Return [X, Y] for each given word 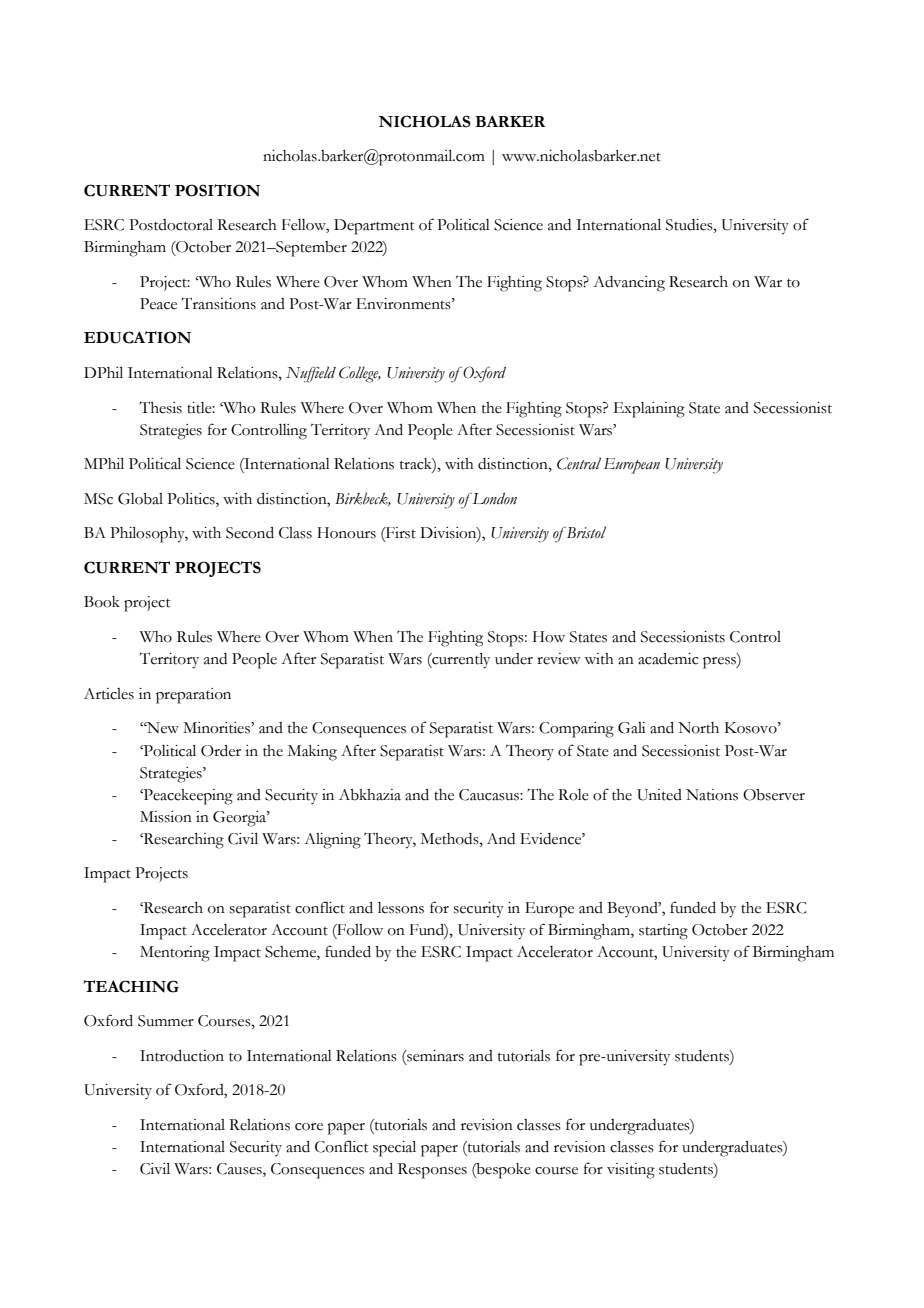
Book [102, 602]
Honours [346, 533]
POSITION [217, 190]
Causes [240, 1170]
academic [668, 659]
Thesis [160, 407]
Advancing [629, 284]
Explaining [649, 410]
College [360, 374]
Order [221, 751]
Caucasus [490, 795]
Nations [712, 795]
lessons [401, 908]
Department [374, 227]
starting [663, 932]
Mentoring [175, 954]
